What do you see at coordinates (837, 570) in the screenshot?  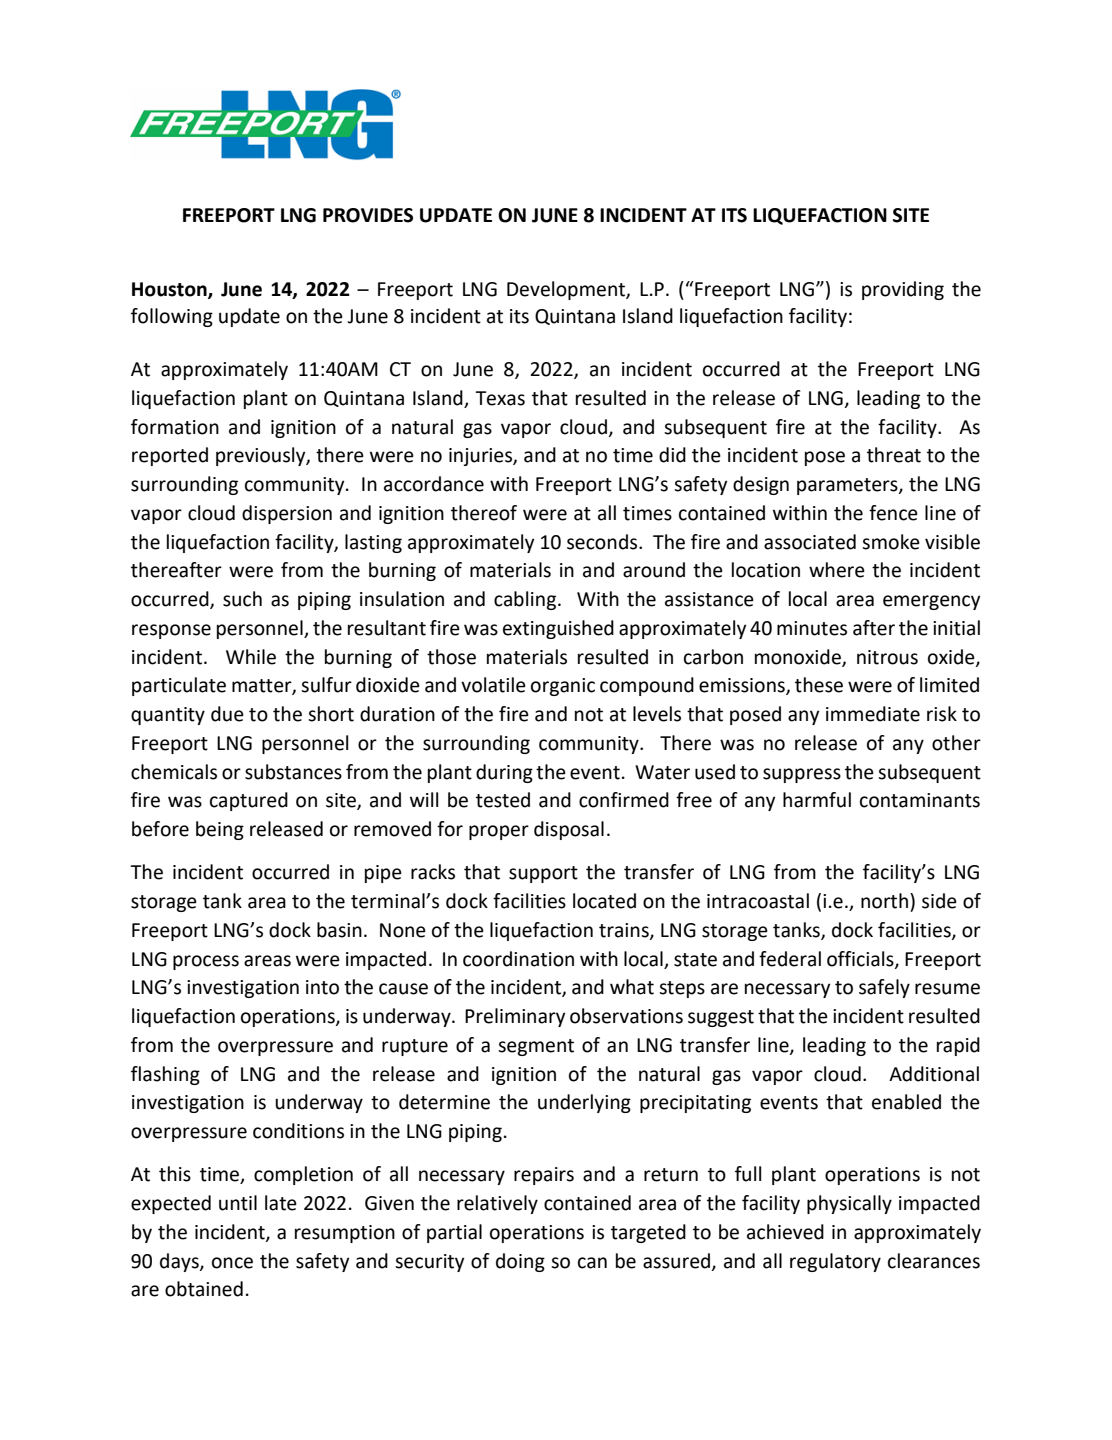 I see `where` at bounding box center [837, 570].
